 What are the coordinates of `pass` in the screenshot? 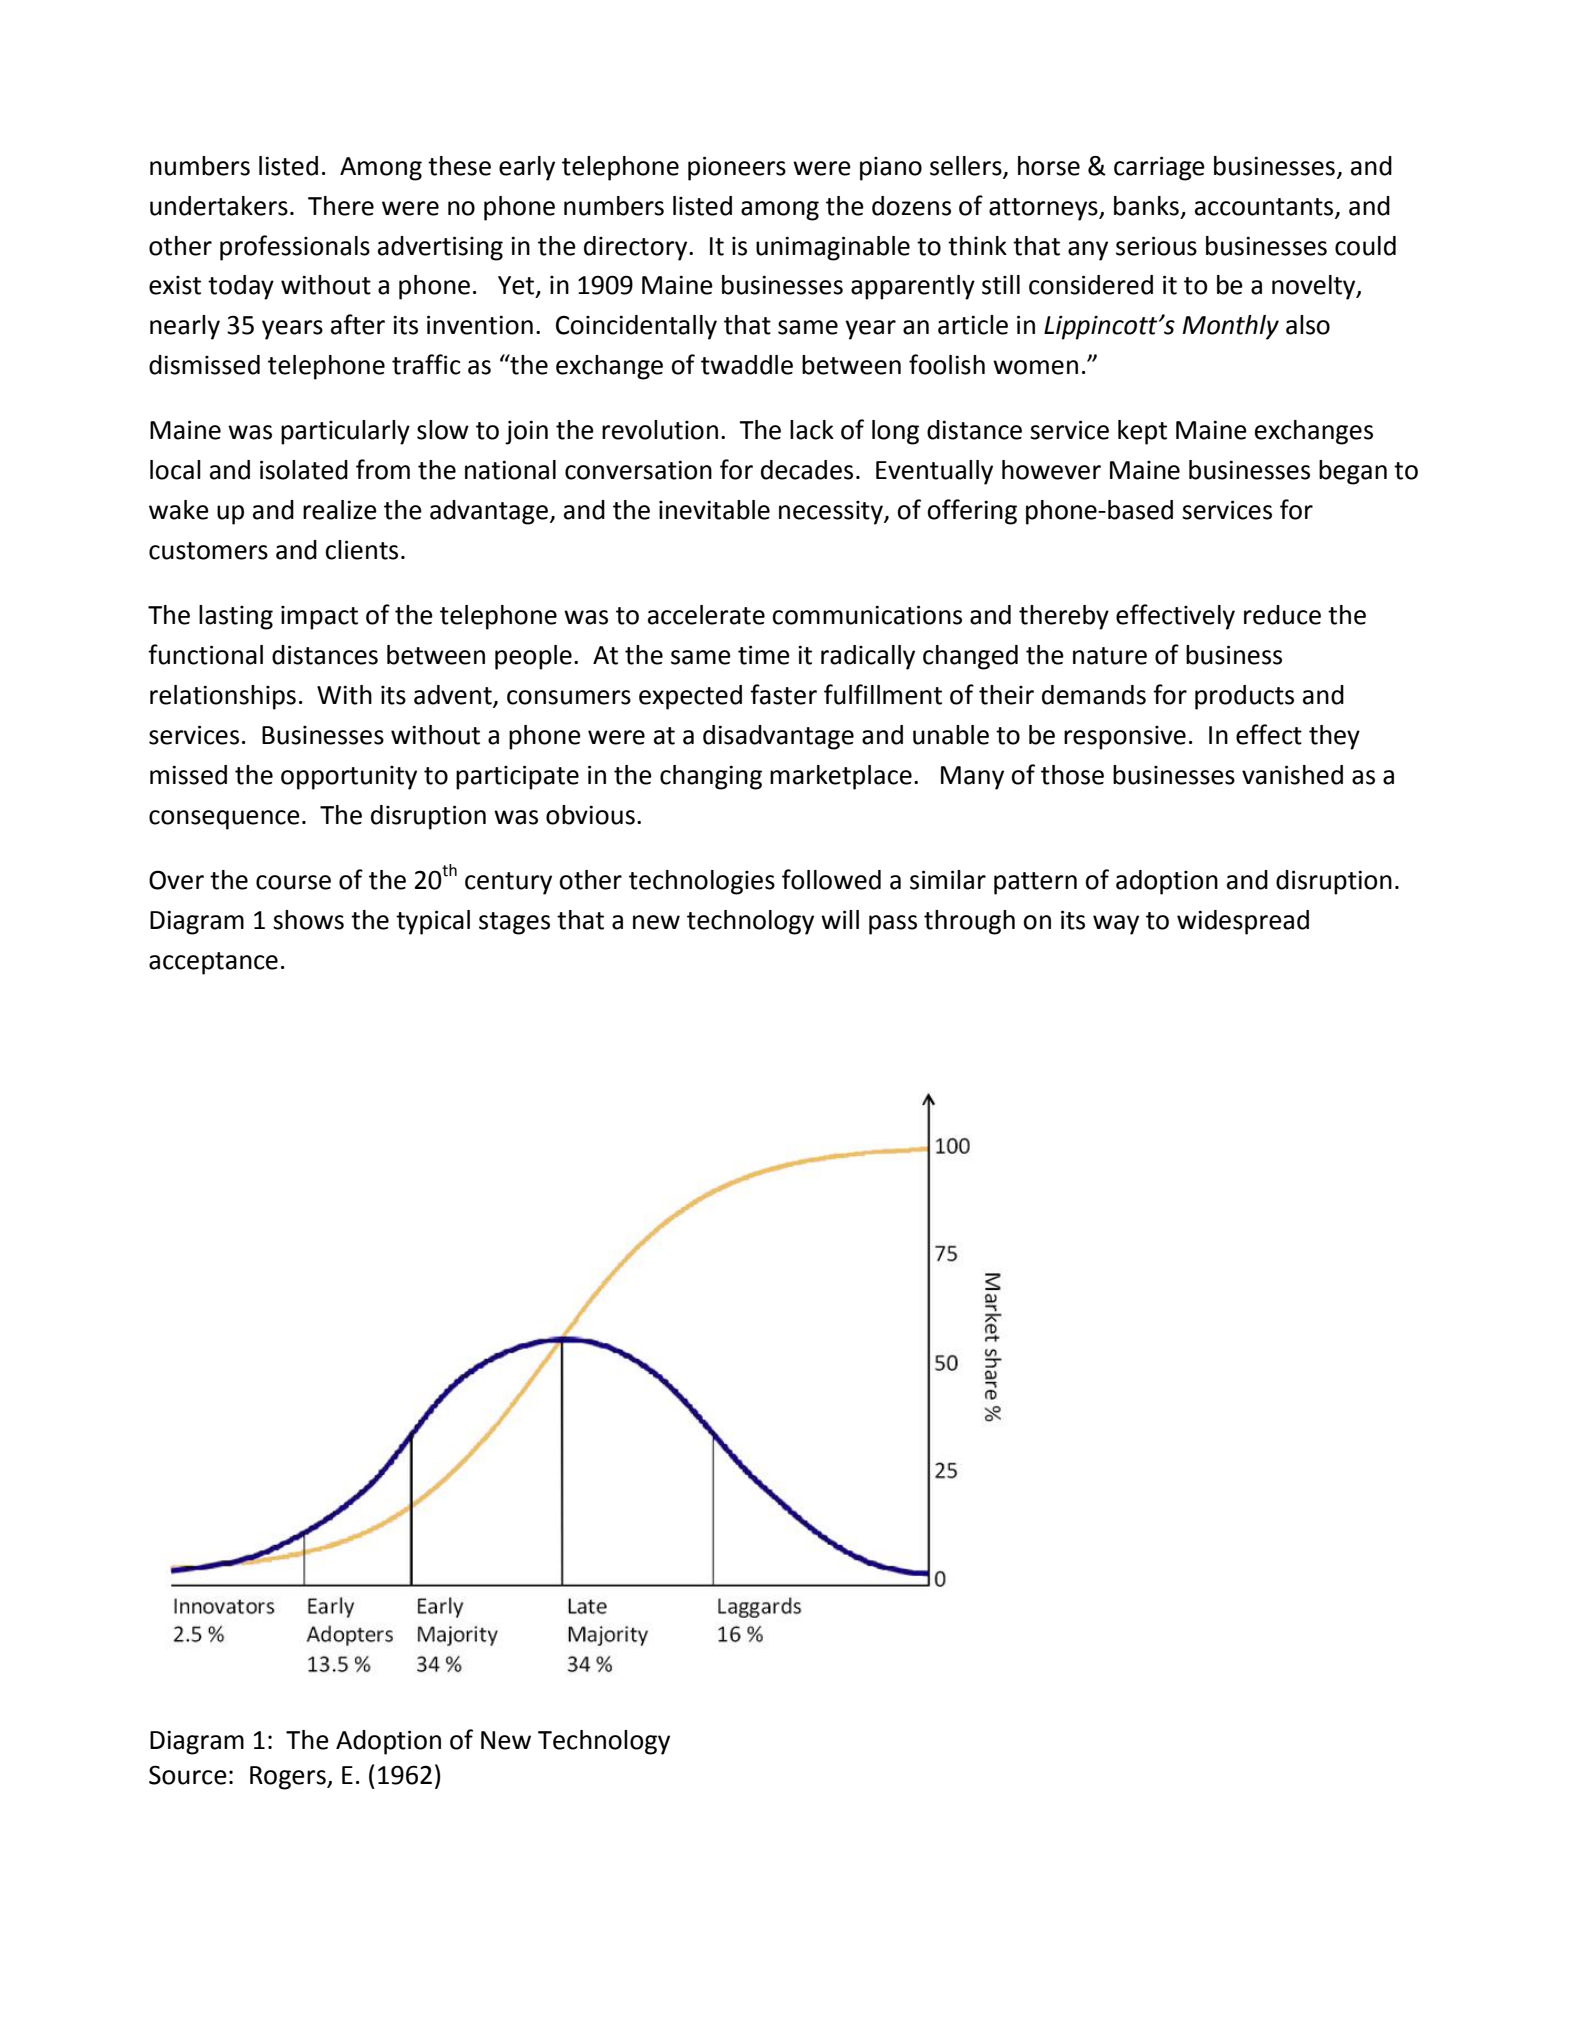 It's located at (893, 925).
